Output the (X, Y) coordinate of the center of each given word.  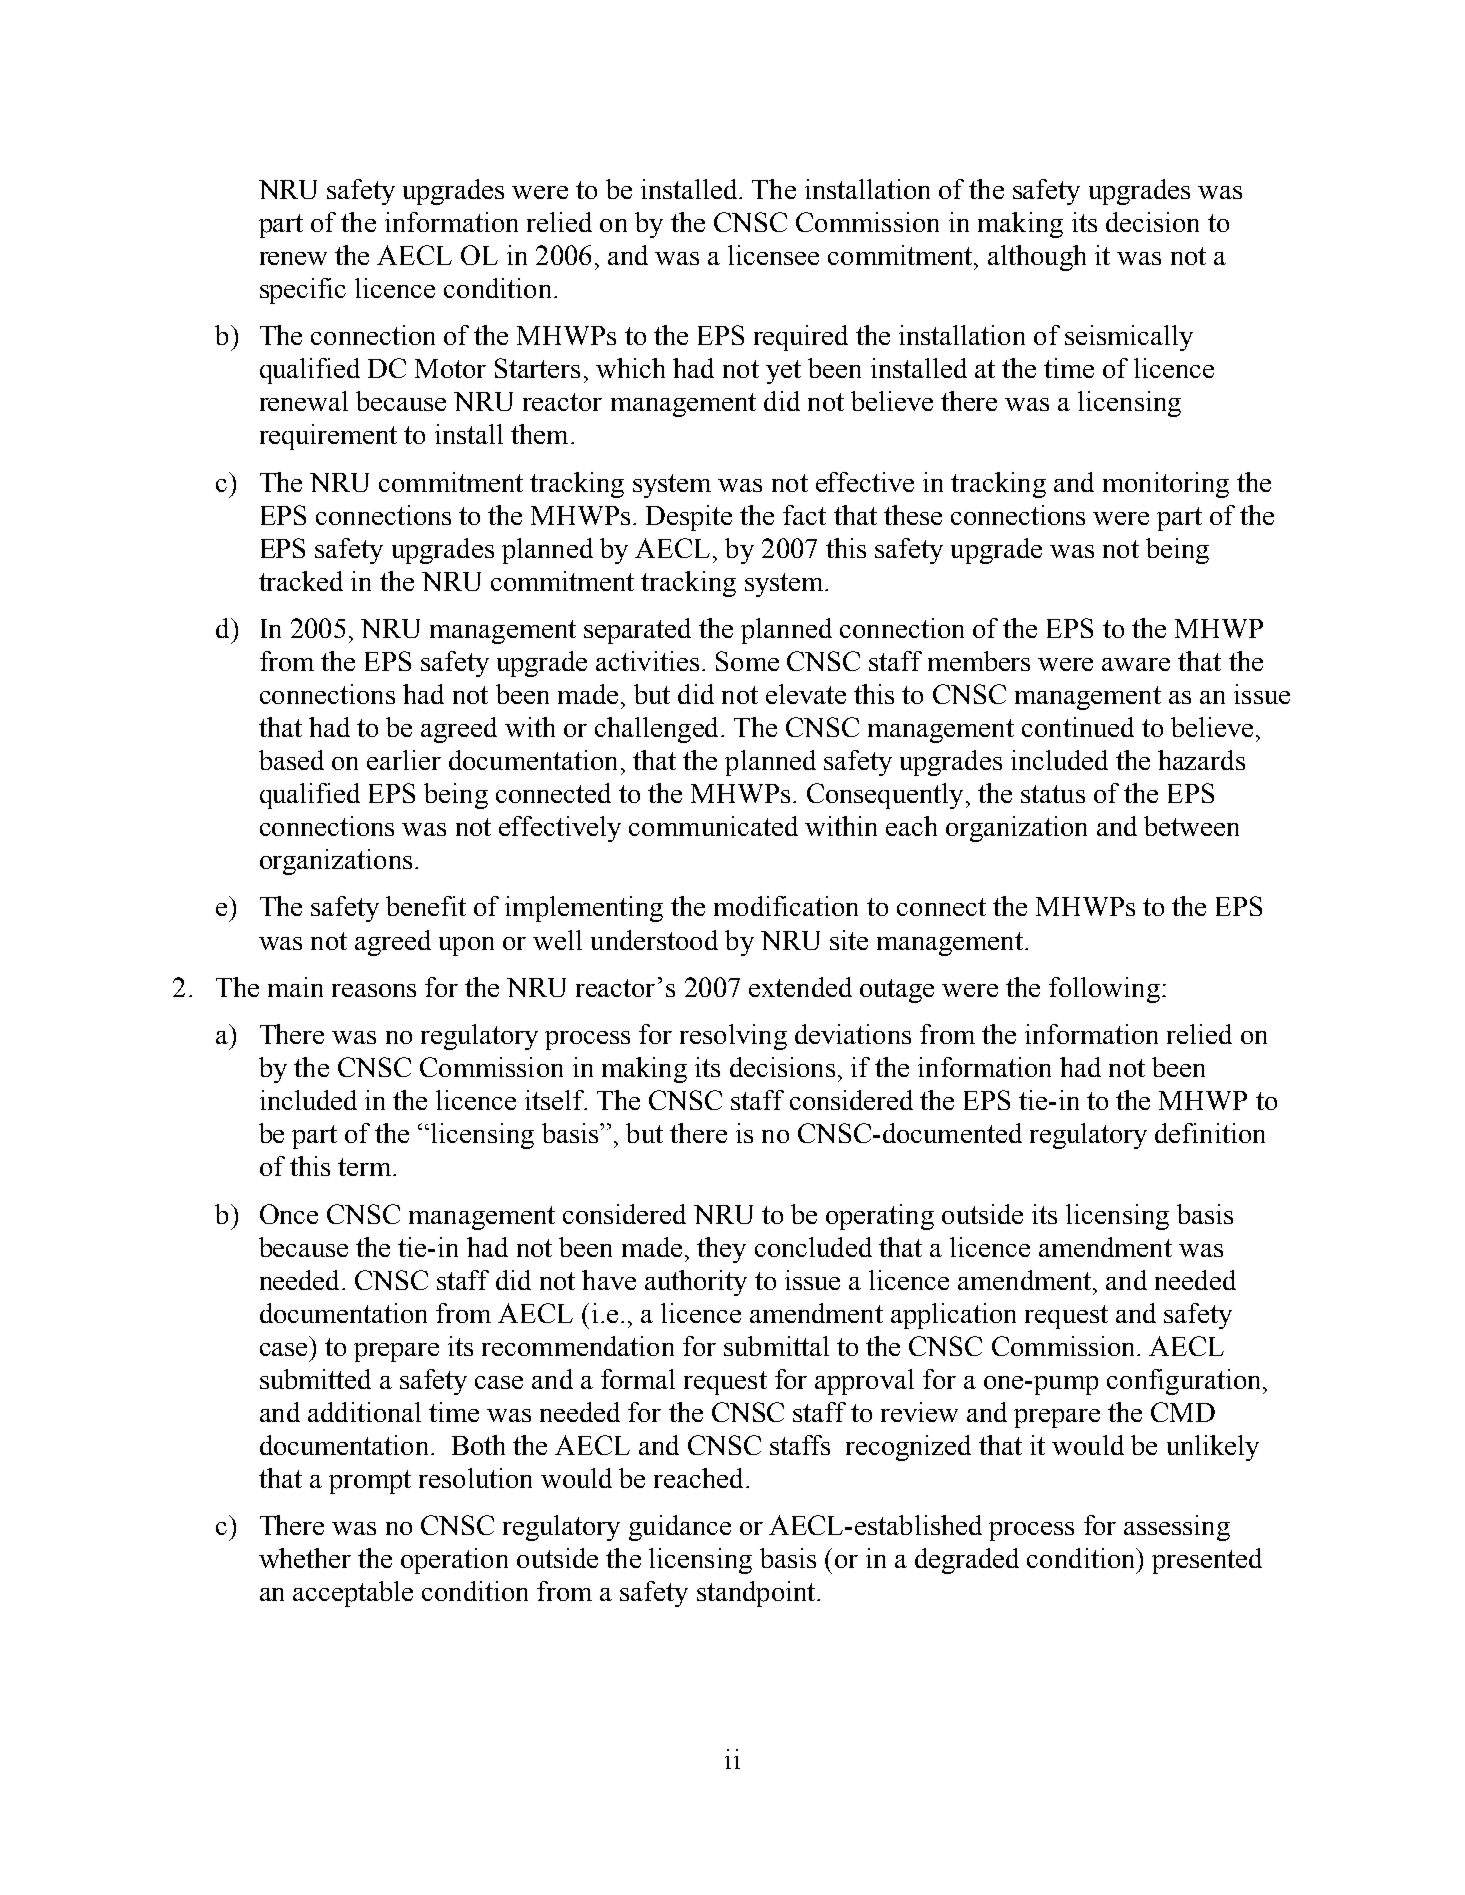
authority (696, 1283)
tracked (301, 581)
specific (303, 291)
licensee (773, 255)
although (1037, 258)
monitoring (1166, 485)
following (1104, 990)
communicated (713, 826)
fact (804, 515)
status (1053, 794)
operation (454, 1561)
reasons (374, 990)
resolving (733, 1037)
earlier (404, 760)
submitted (315, 1379)
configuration (1185, 1382)
